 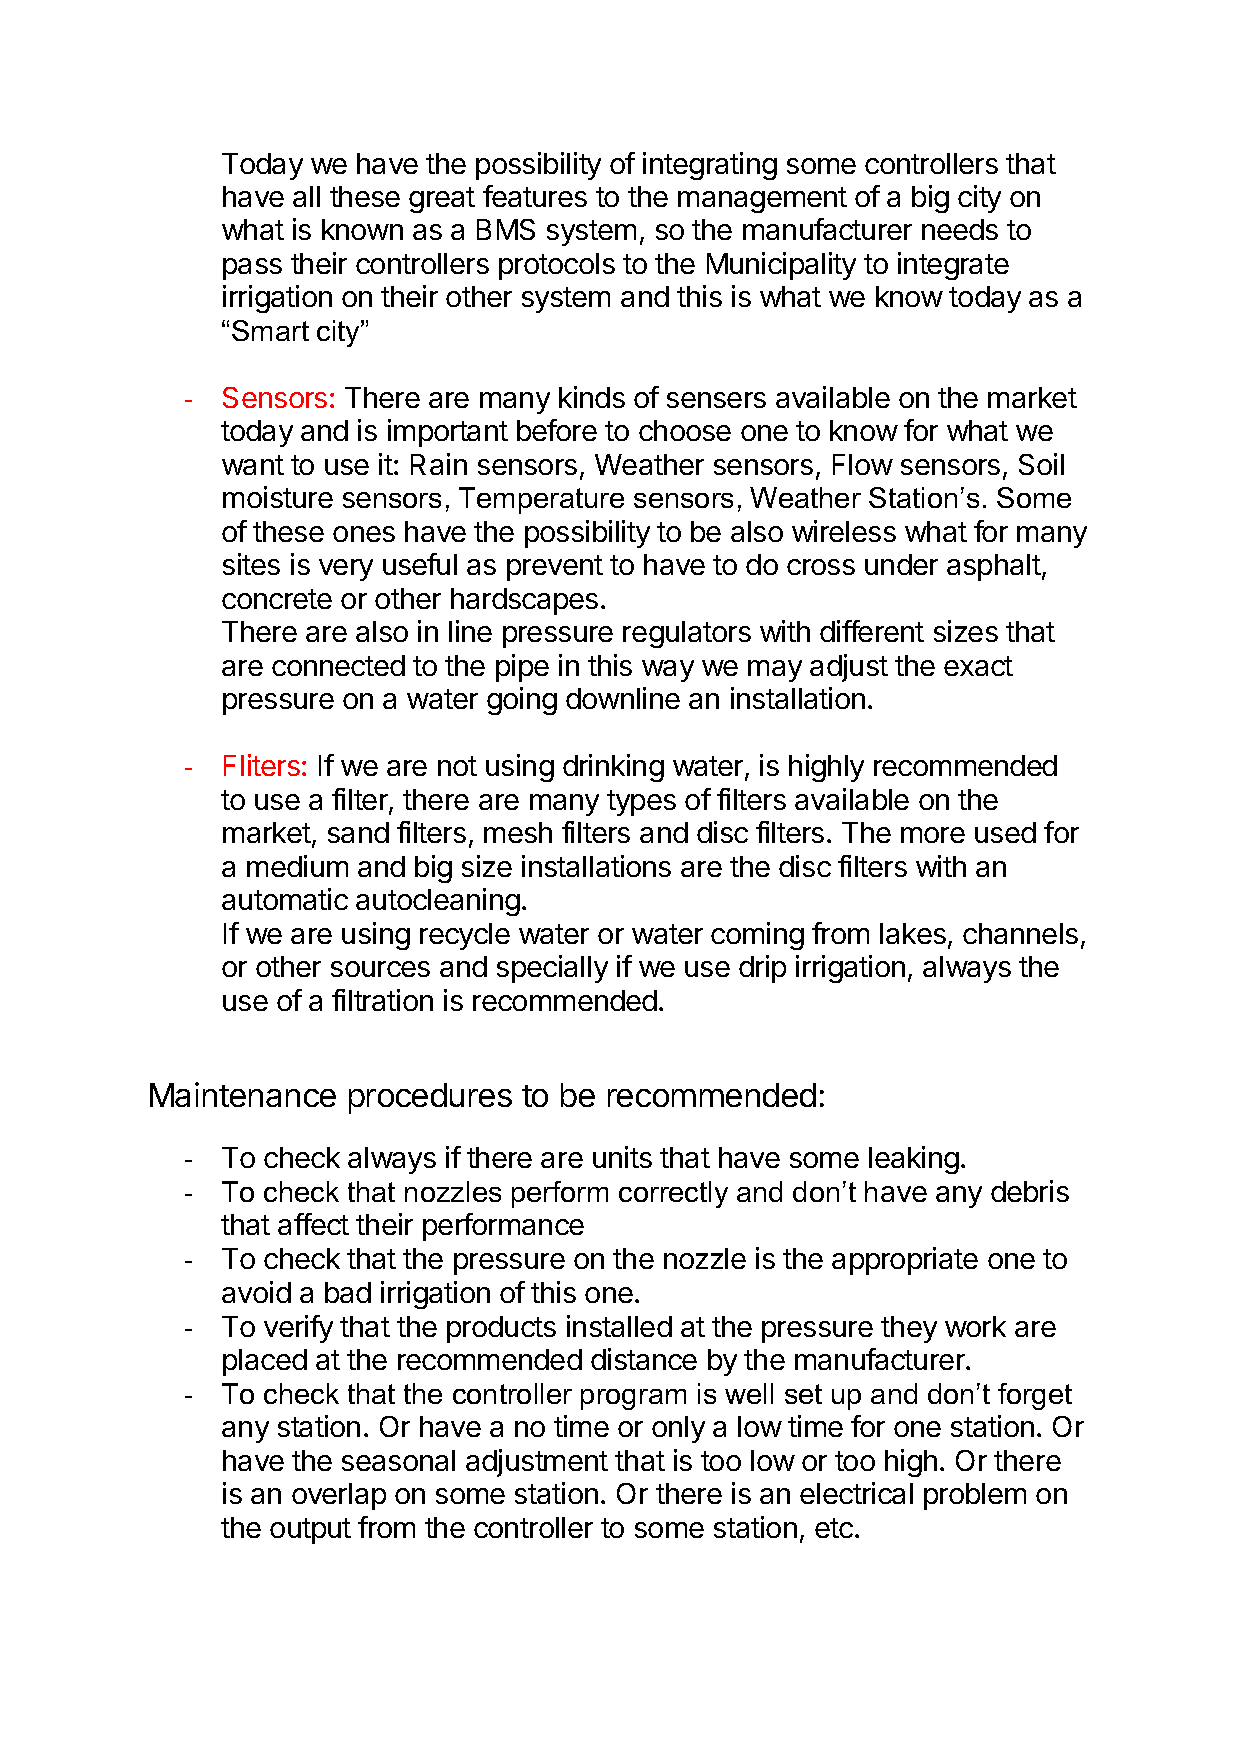 I want to click on connected, so click(x=338, y=665).
